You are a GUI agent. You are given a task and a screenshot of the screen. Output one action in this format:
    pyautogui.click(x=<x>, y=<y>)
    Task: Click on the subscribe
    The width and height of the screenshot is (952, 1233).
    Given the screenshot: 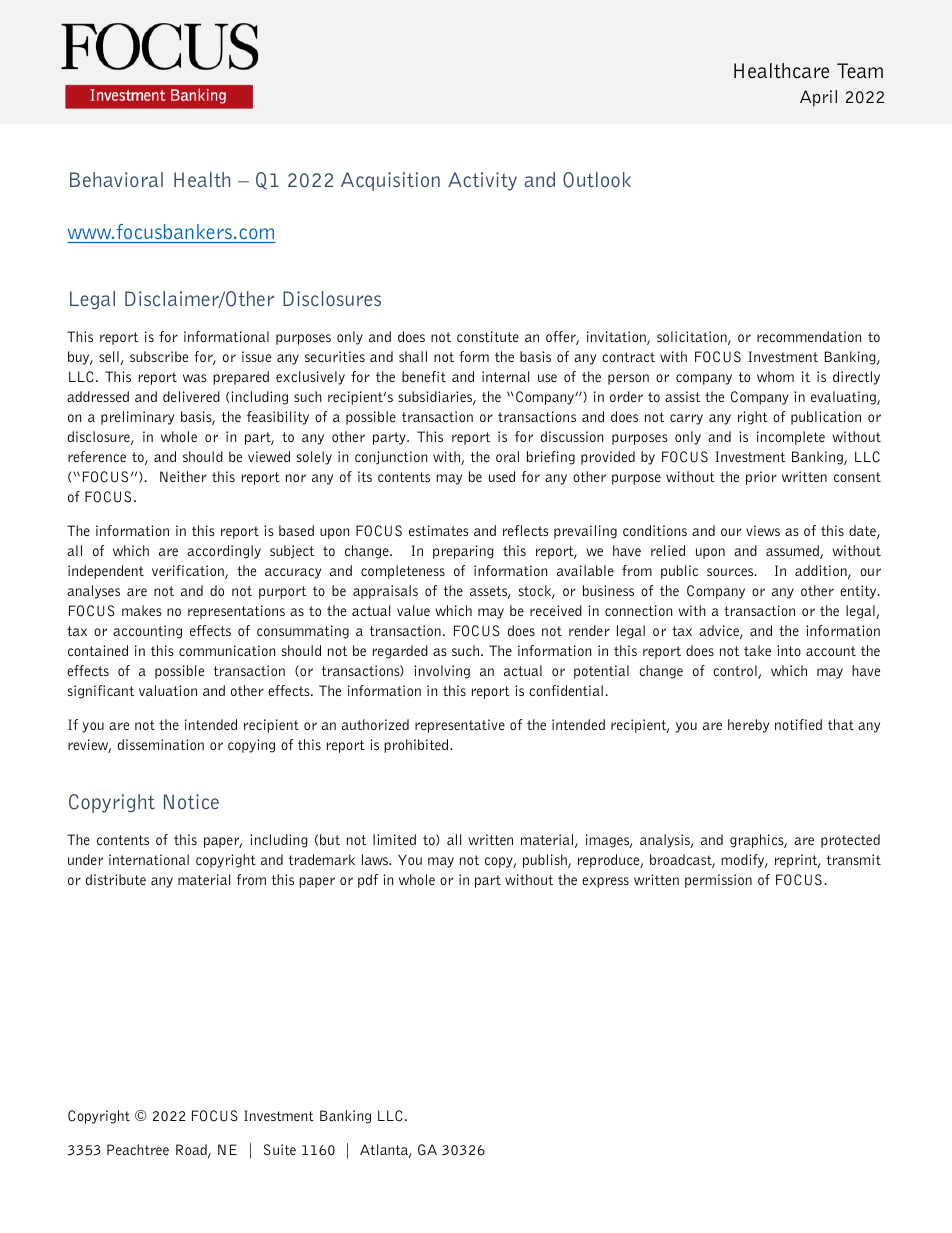 What is the action you would take?
    pyautogui.click(x=159, y=356)
